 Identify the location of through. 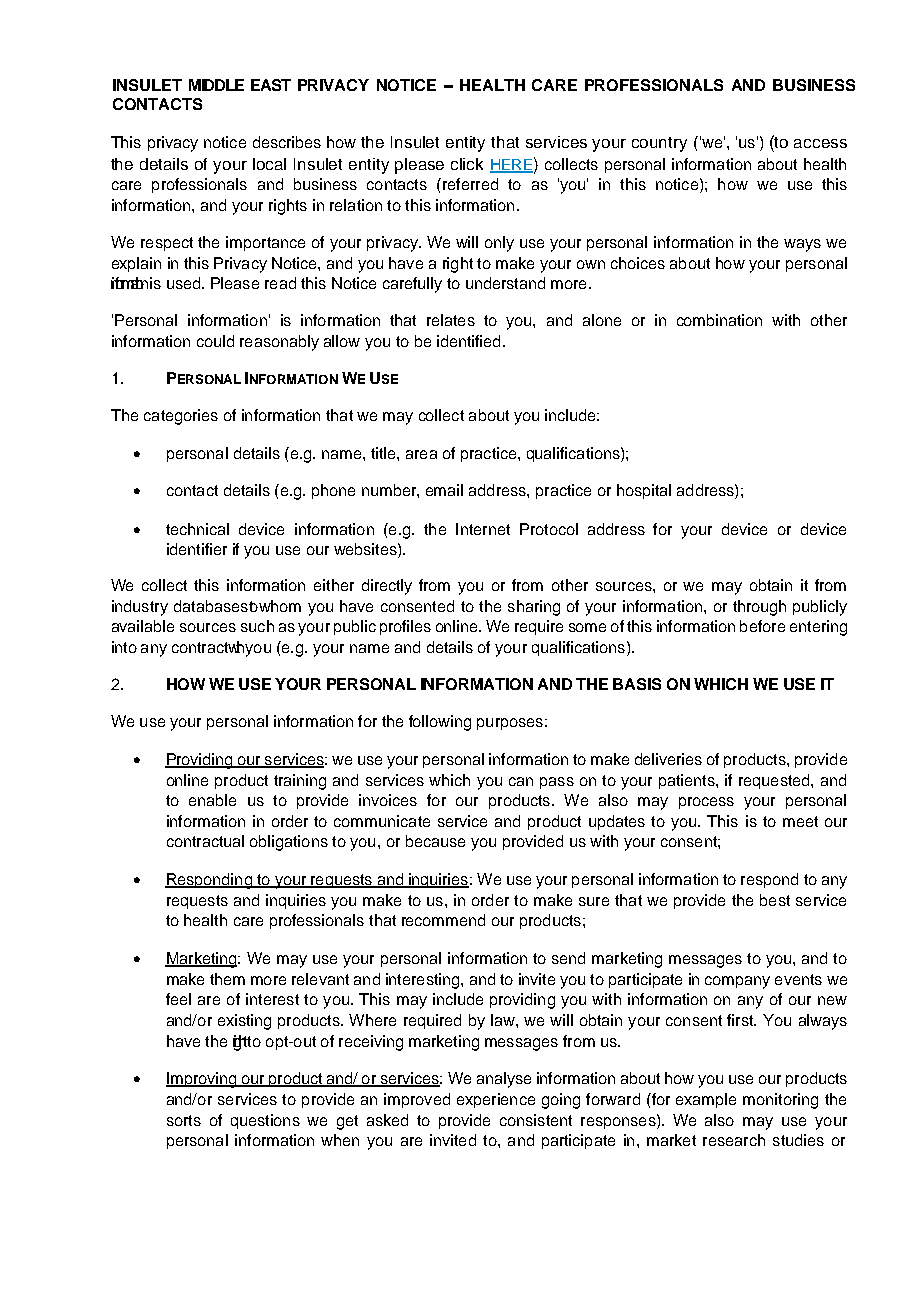
(759, 608).
